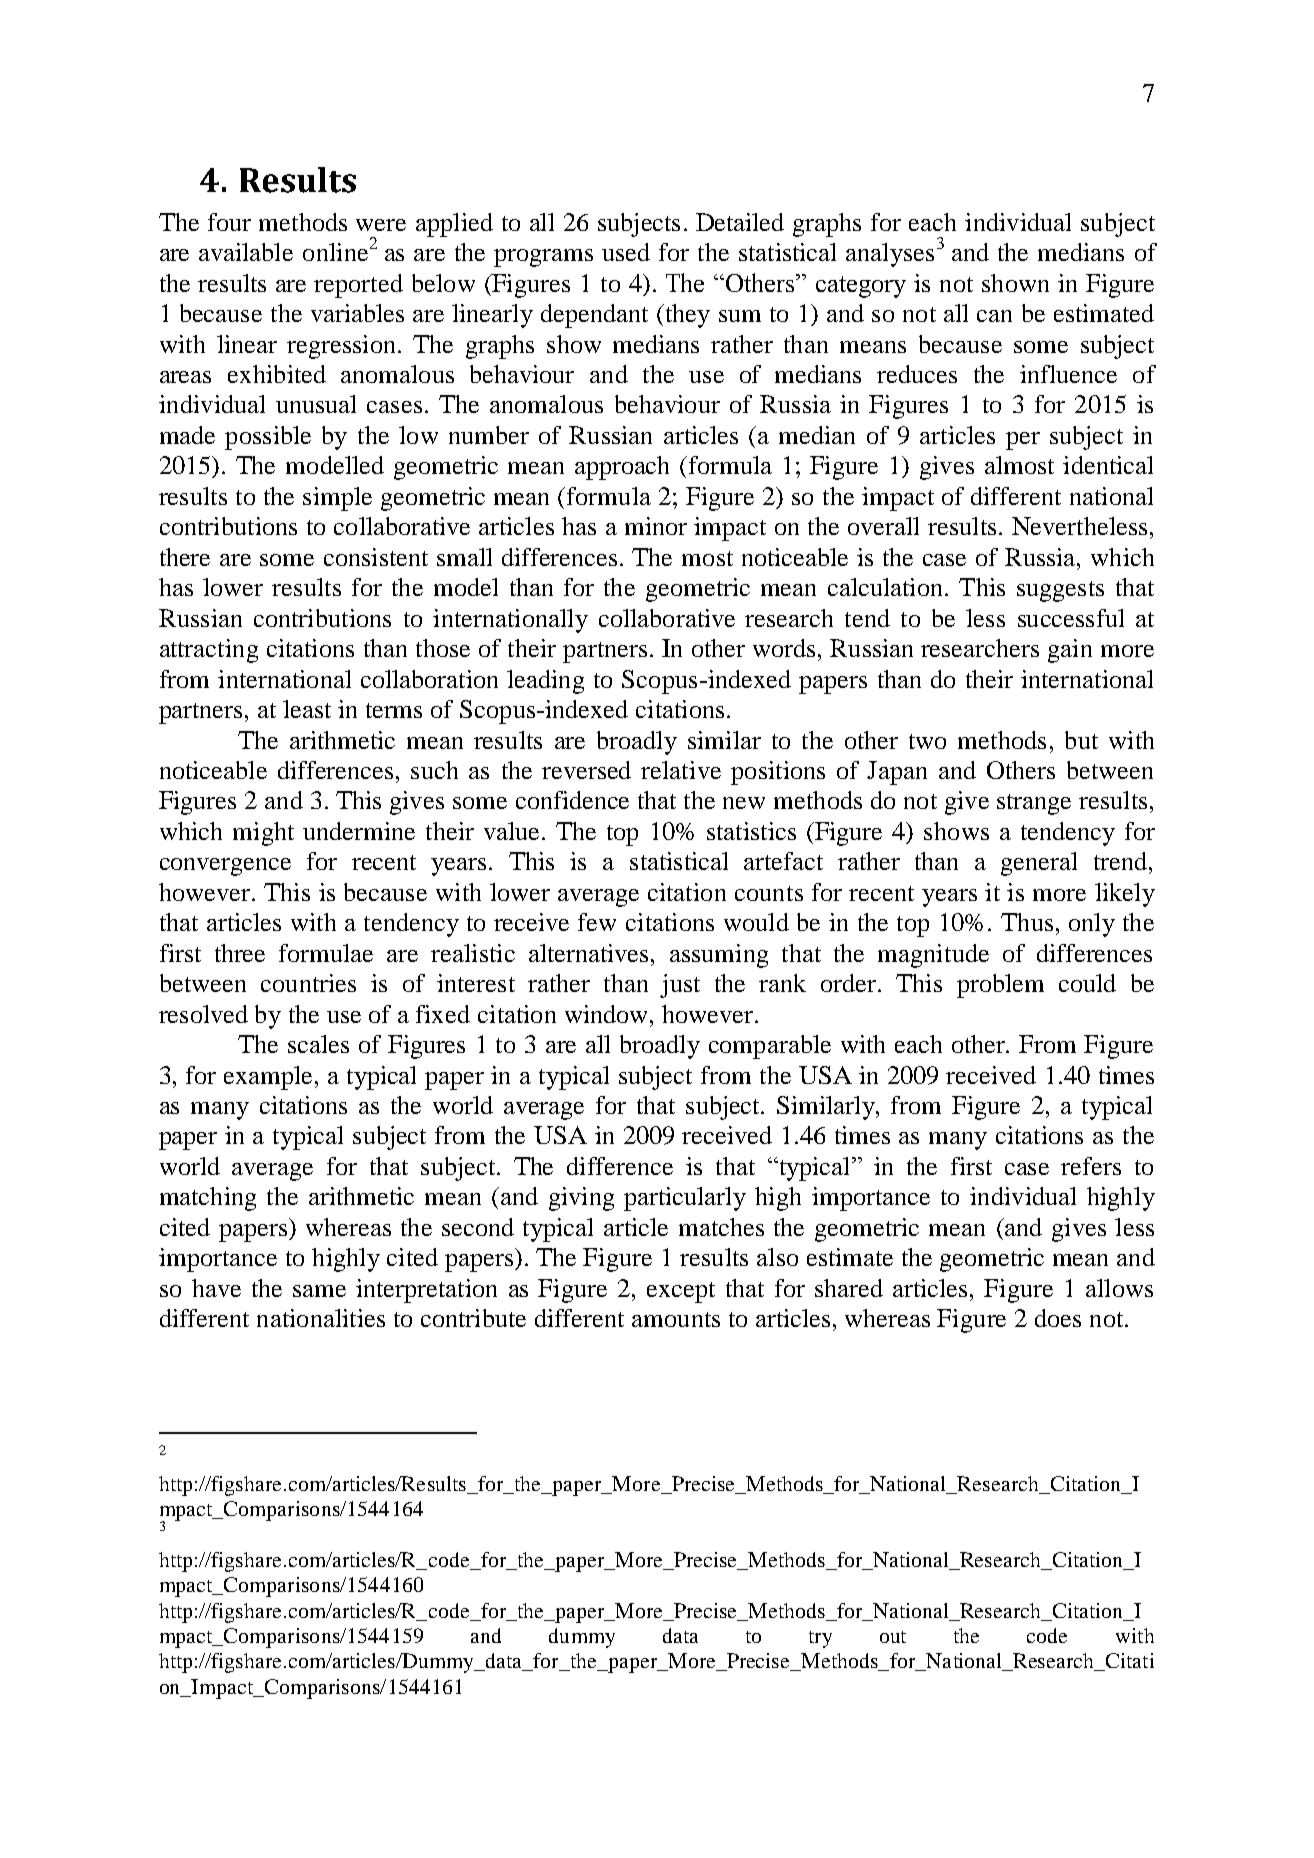 The height and width of the image is (1858, 1314). What do you see at coordinates (676, 1319) in the image?
I see `amounts` at bounding box center [676, 1319].
